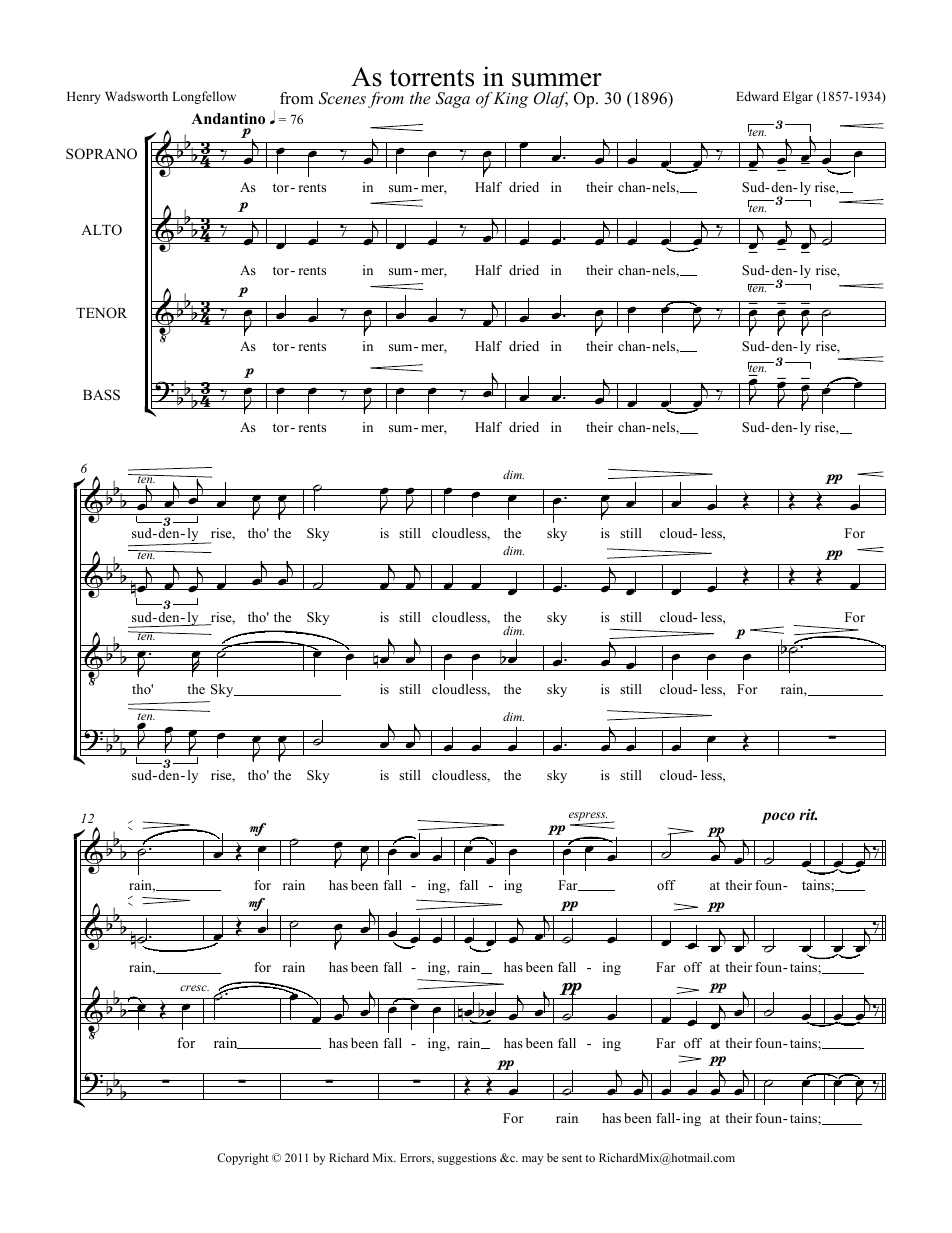  I want to click on Copyright, so click(242, 1159).
